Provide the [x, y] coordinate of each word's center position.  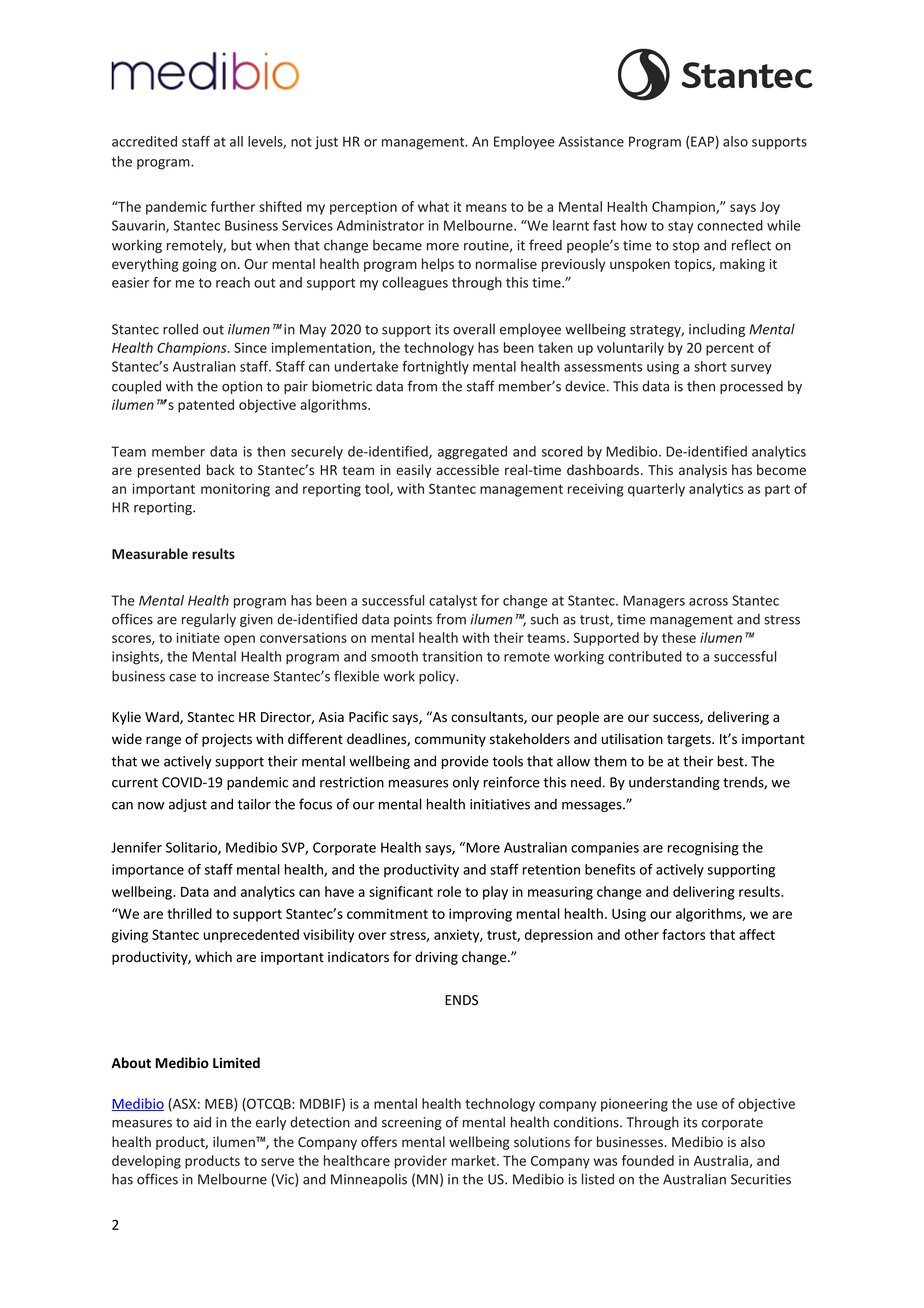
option [242, 387]
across [708, 602]
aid [202, 1122]
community [450, 740]
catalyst [453, 602]
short [710, 366]
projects [227, 740]
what [433, 206]
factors [683, 934]
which [213, 956]
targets [690, 741]
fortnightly [435, 368]
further [233, 206]
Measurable [150, 553]
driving [436, 958]
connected [730, 225]
